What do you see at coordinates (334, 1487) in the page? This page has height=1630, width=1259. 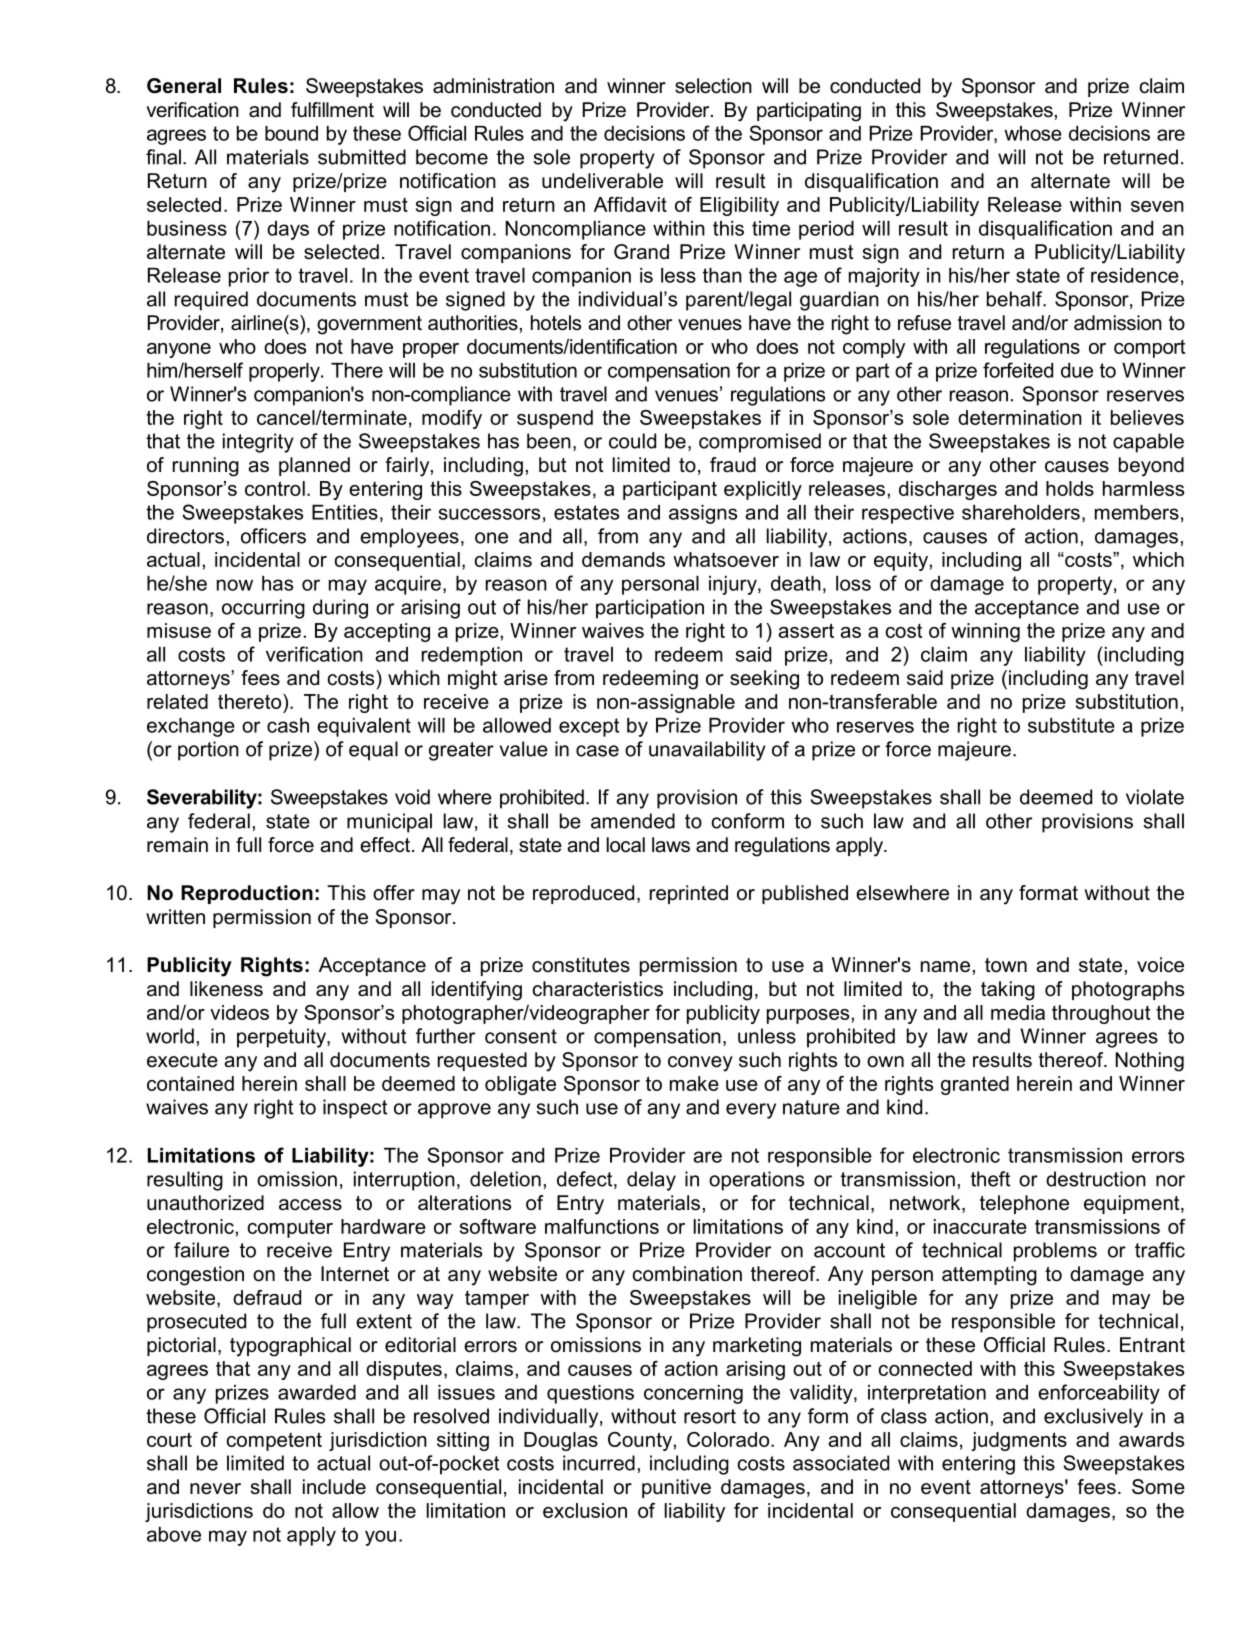 I see `include` at bounding box center [334, 1487].
